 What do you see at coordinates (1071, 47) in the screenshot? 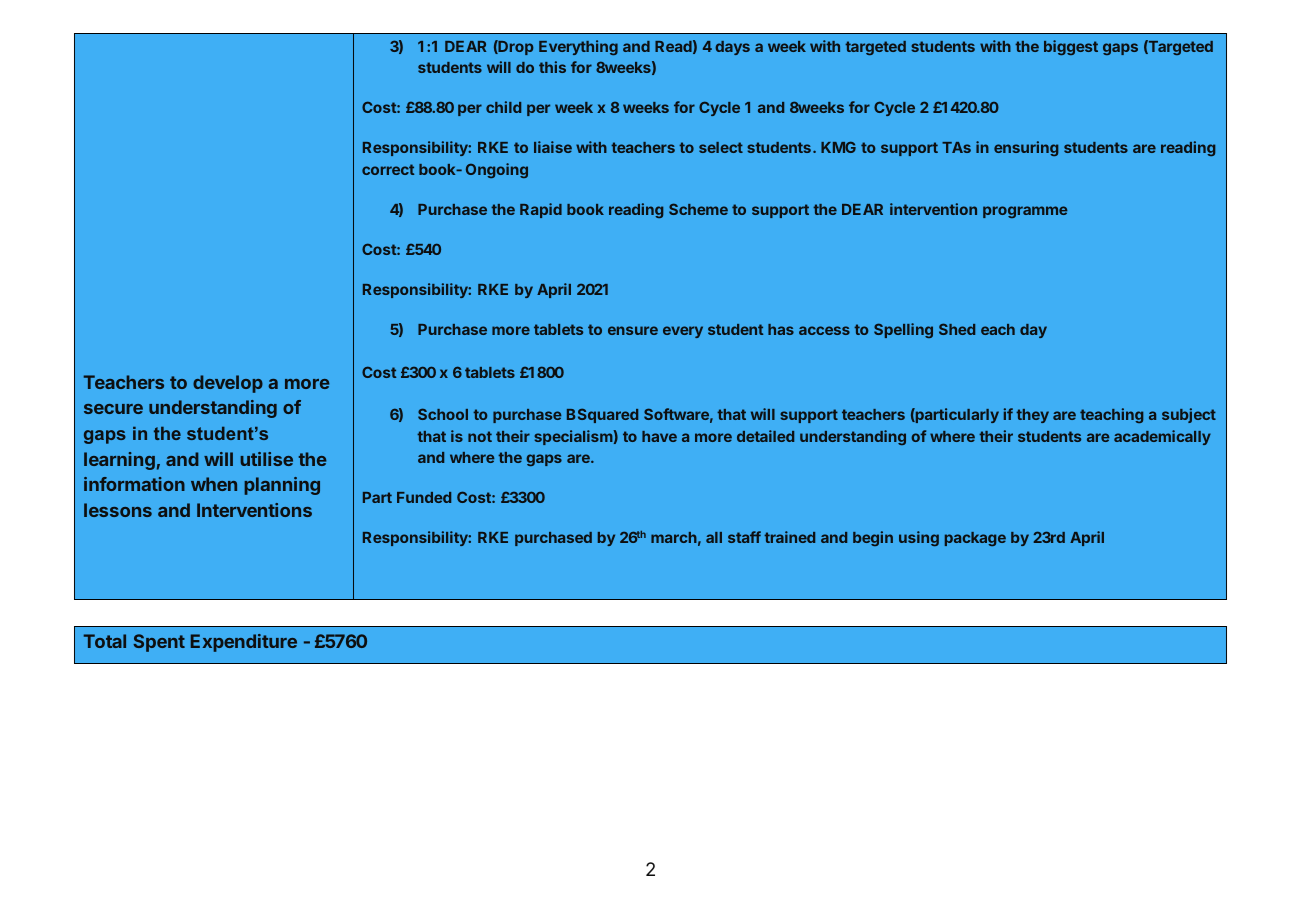
I see `biggest` at bounding box center [1071, 47].
